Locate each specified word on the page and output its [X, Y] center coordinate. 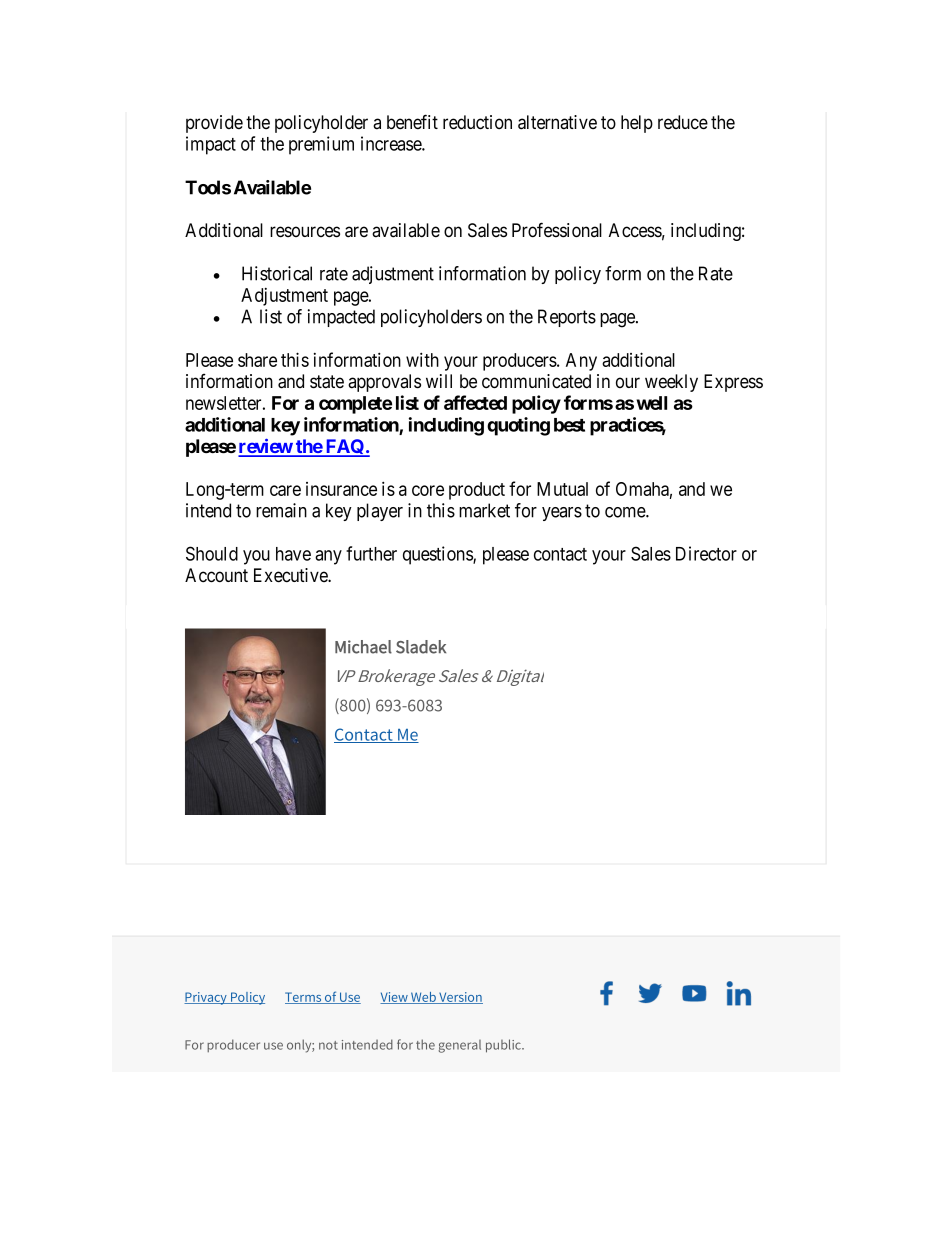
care [285, 490]
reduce [683, 122]
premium [321, 145]
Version [460, 998]
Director [706, 553]
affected [475, 402]
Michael [363, 647]
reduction [477, 122]
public [504, 1046]
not [328, 1045]
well [652, 403]
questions [438, 555]
